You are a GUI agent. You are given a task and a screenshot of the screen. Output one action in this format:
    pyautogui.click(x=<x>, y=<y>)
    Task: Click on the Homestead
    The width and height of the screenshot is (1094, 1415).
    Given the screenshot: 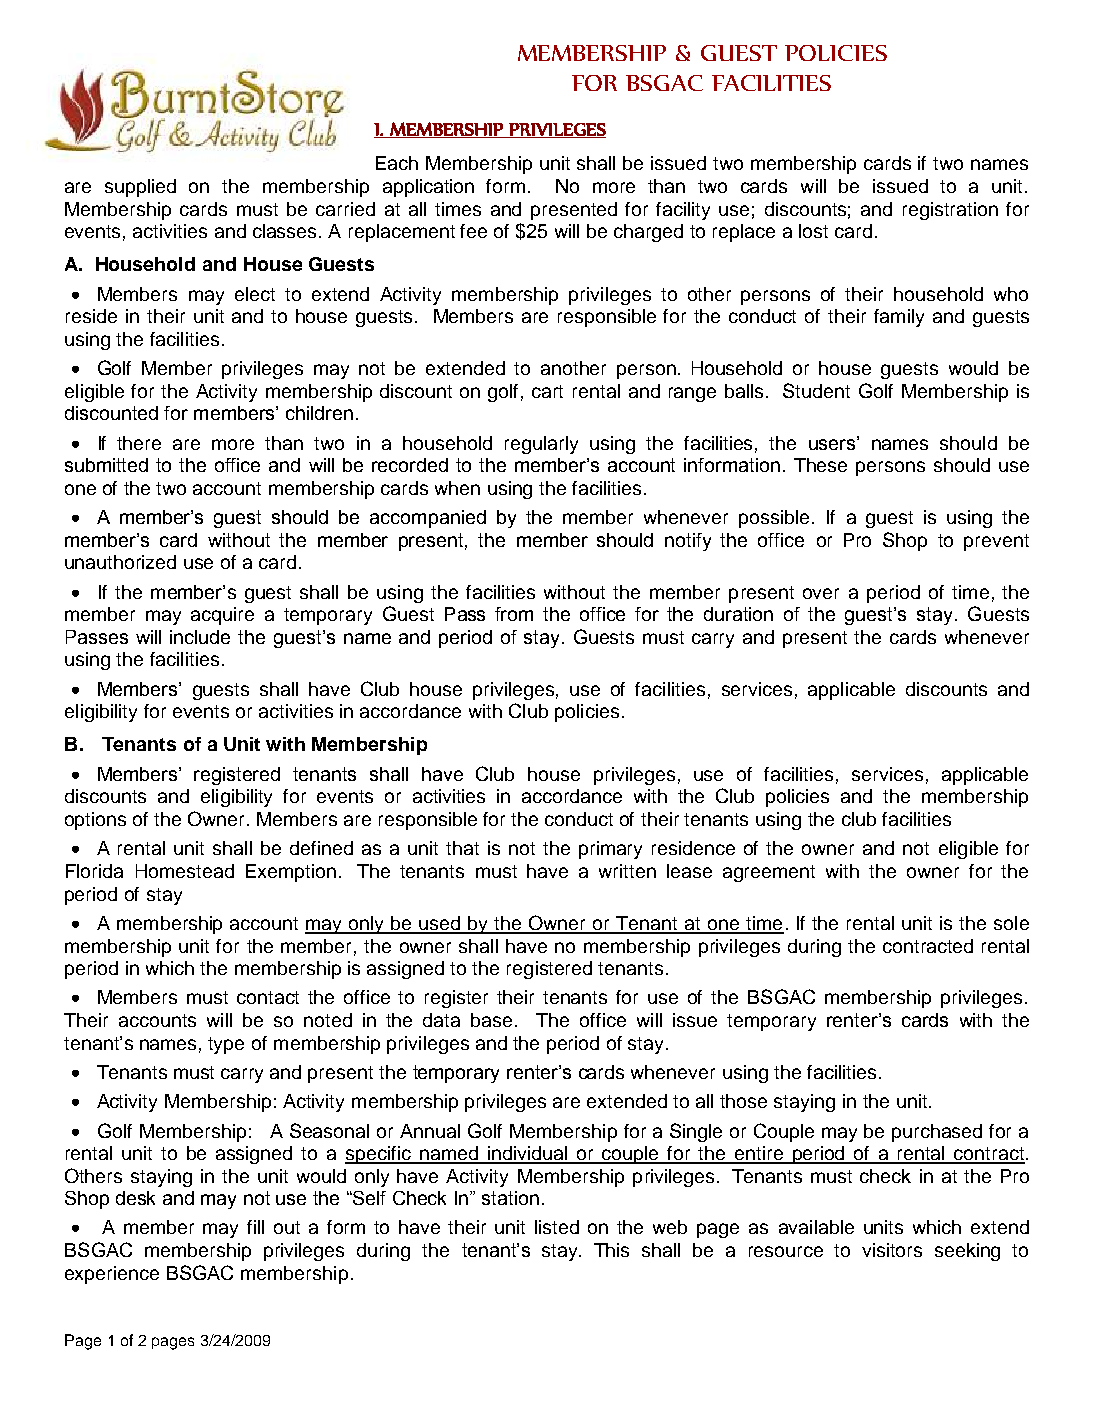 What is the action you would take?
    pyautogui.click(x=185, y=871)
